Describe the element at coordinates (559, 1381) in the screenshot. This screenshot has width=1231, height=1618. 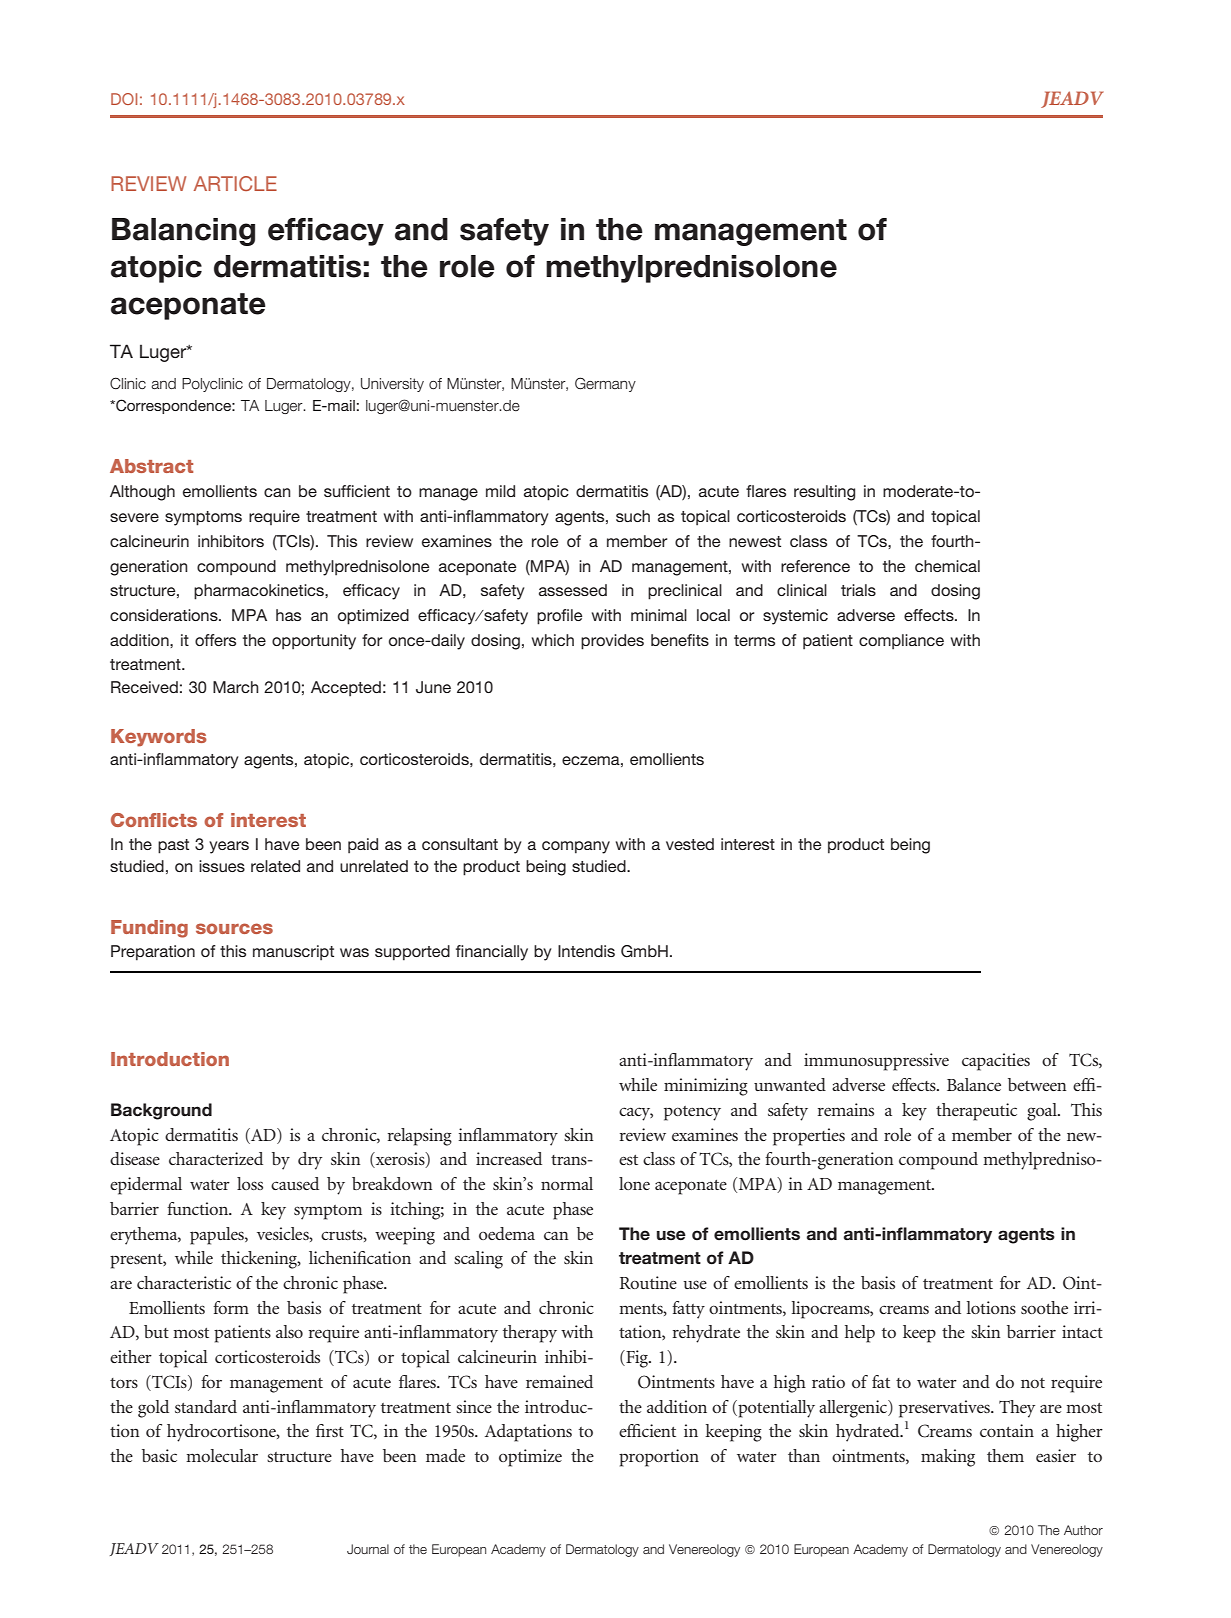
I see `remained` at that location.
